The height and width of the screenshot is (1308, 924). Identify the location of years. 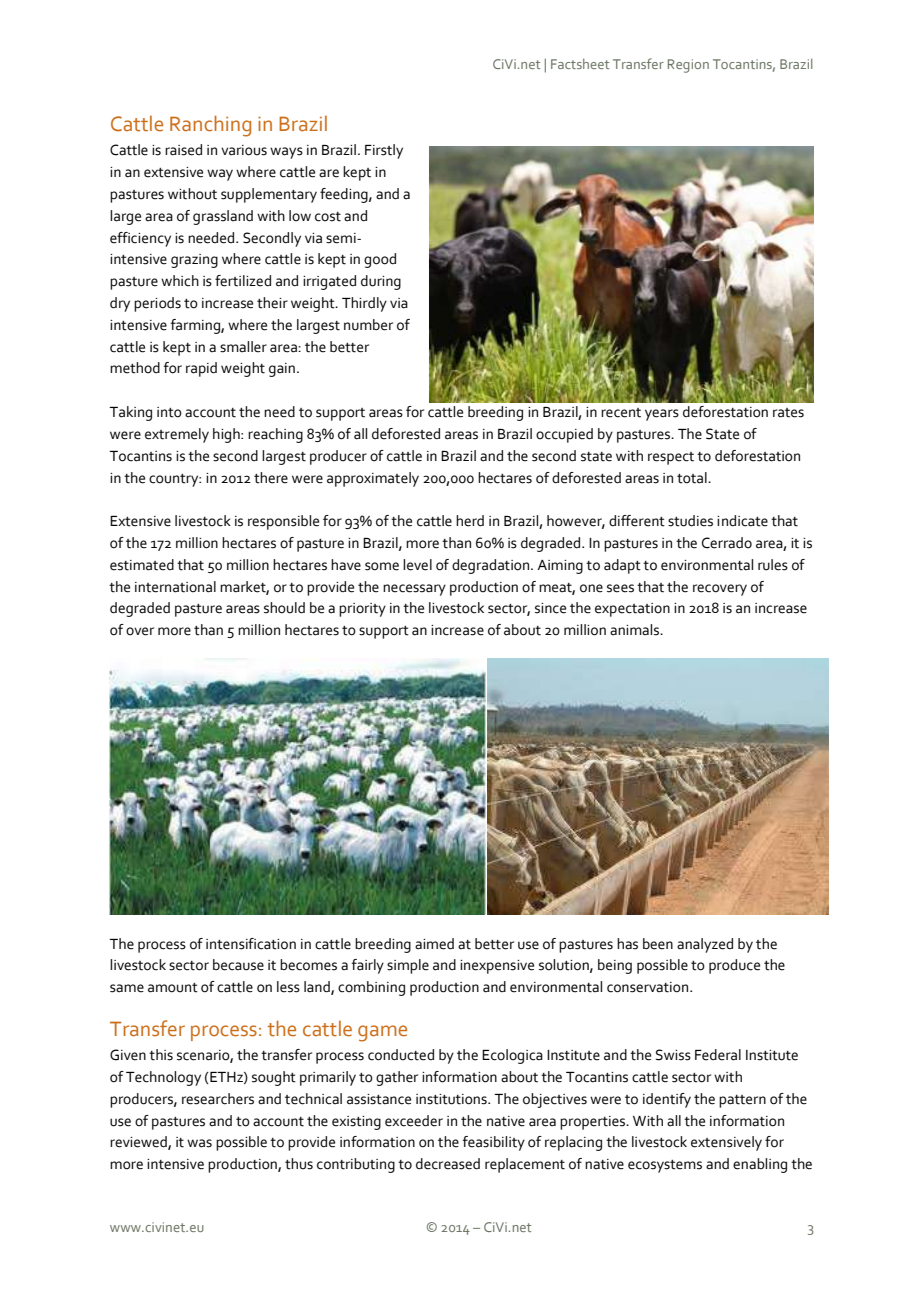
(662, 415).
